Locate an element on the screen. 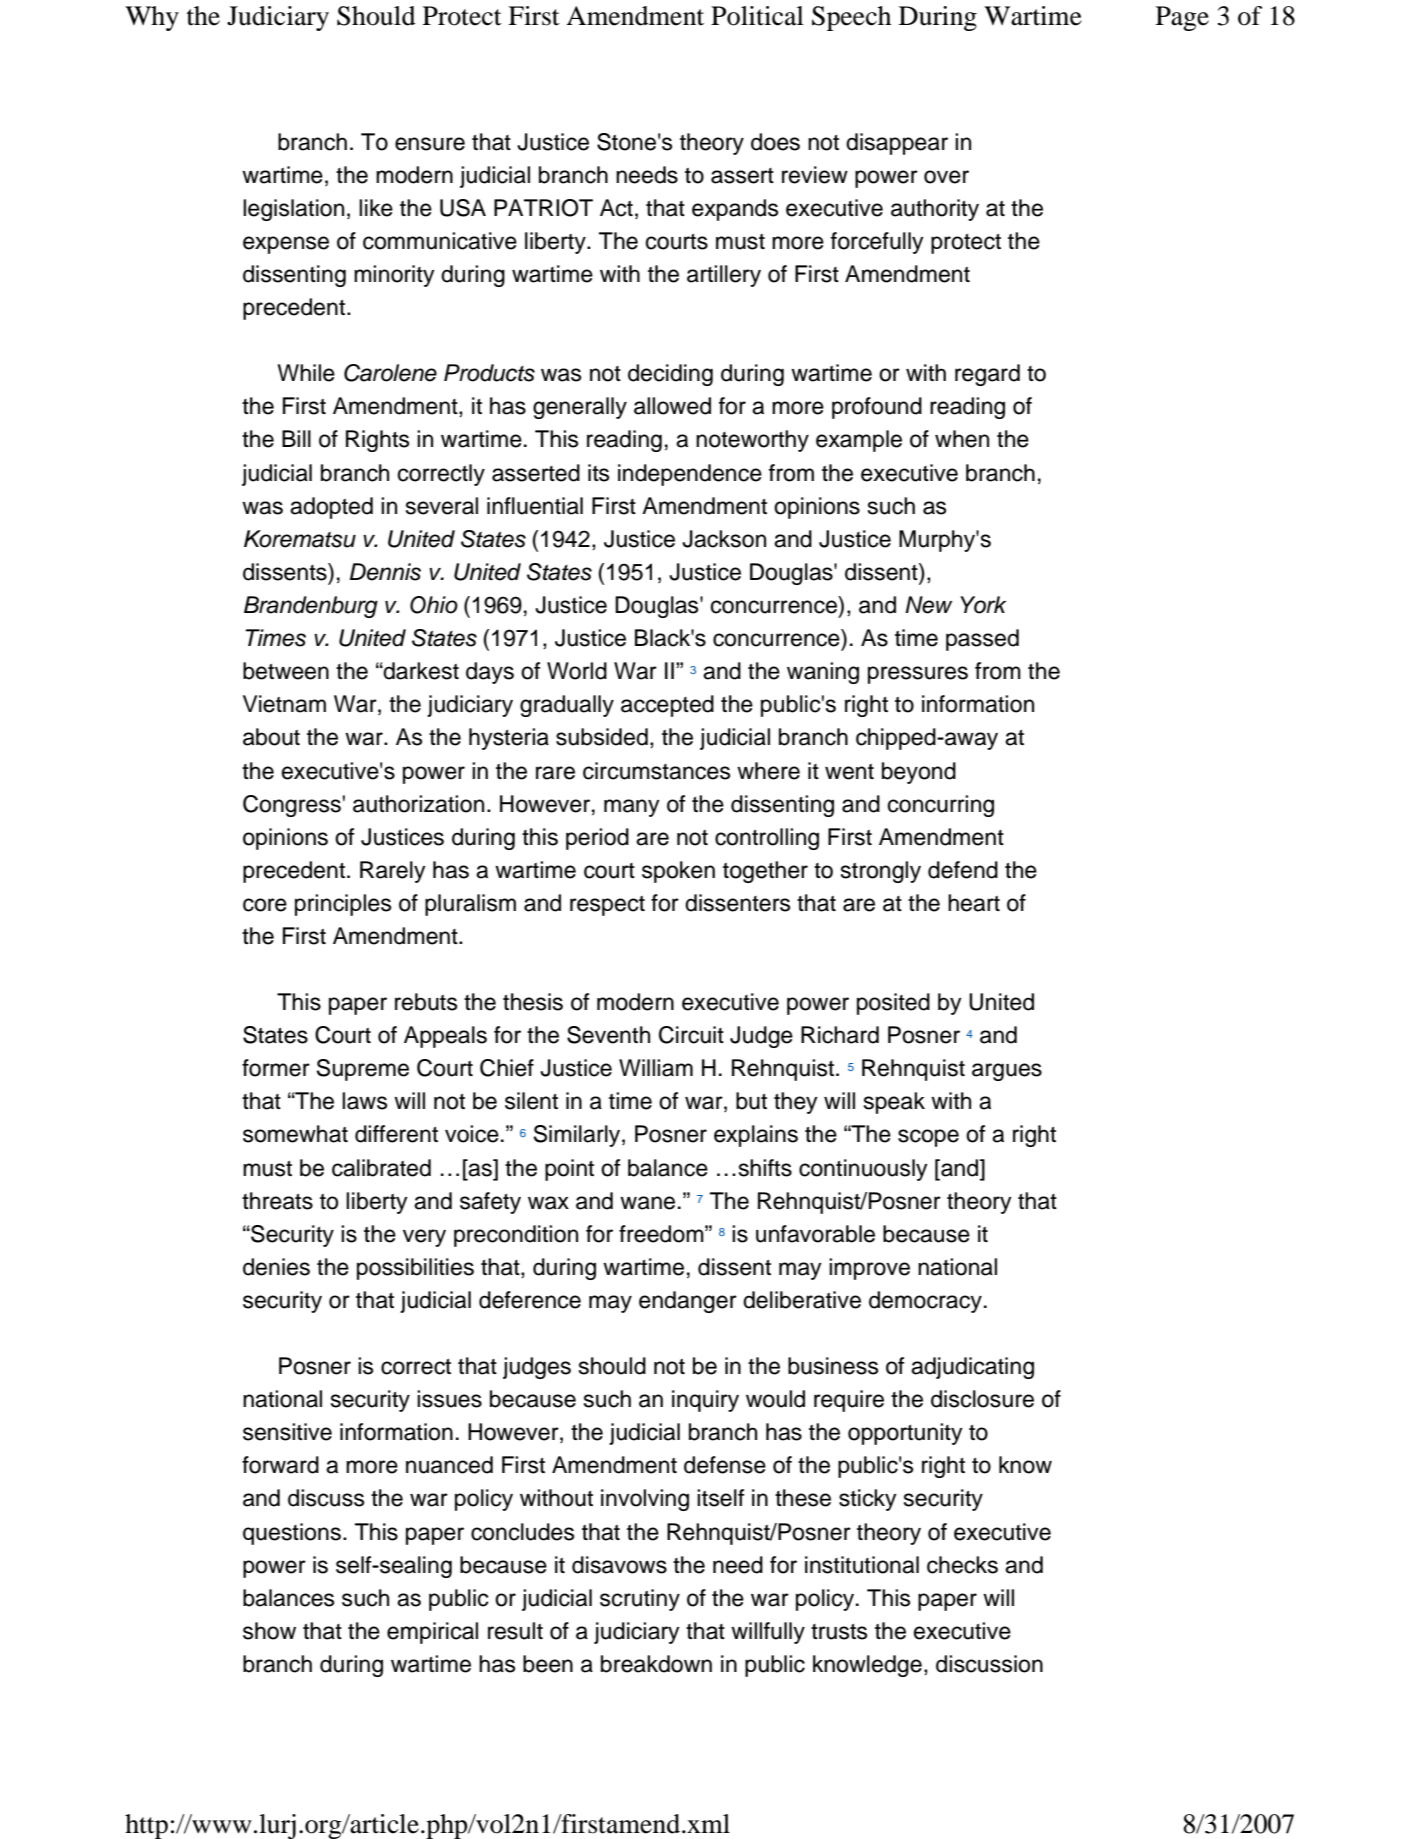 Image resolution: width=1421 pixels, height=1839 pixels. Why is located at coordinates (152, 18).
